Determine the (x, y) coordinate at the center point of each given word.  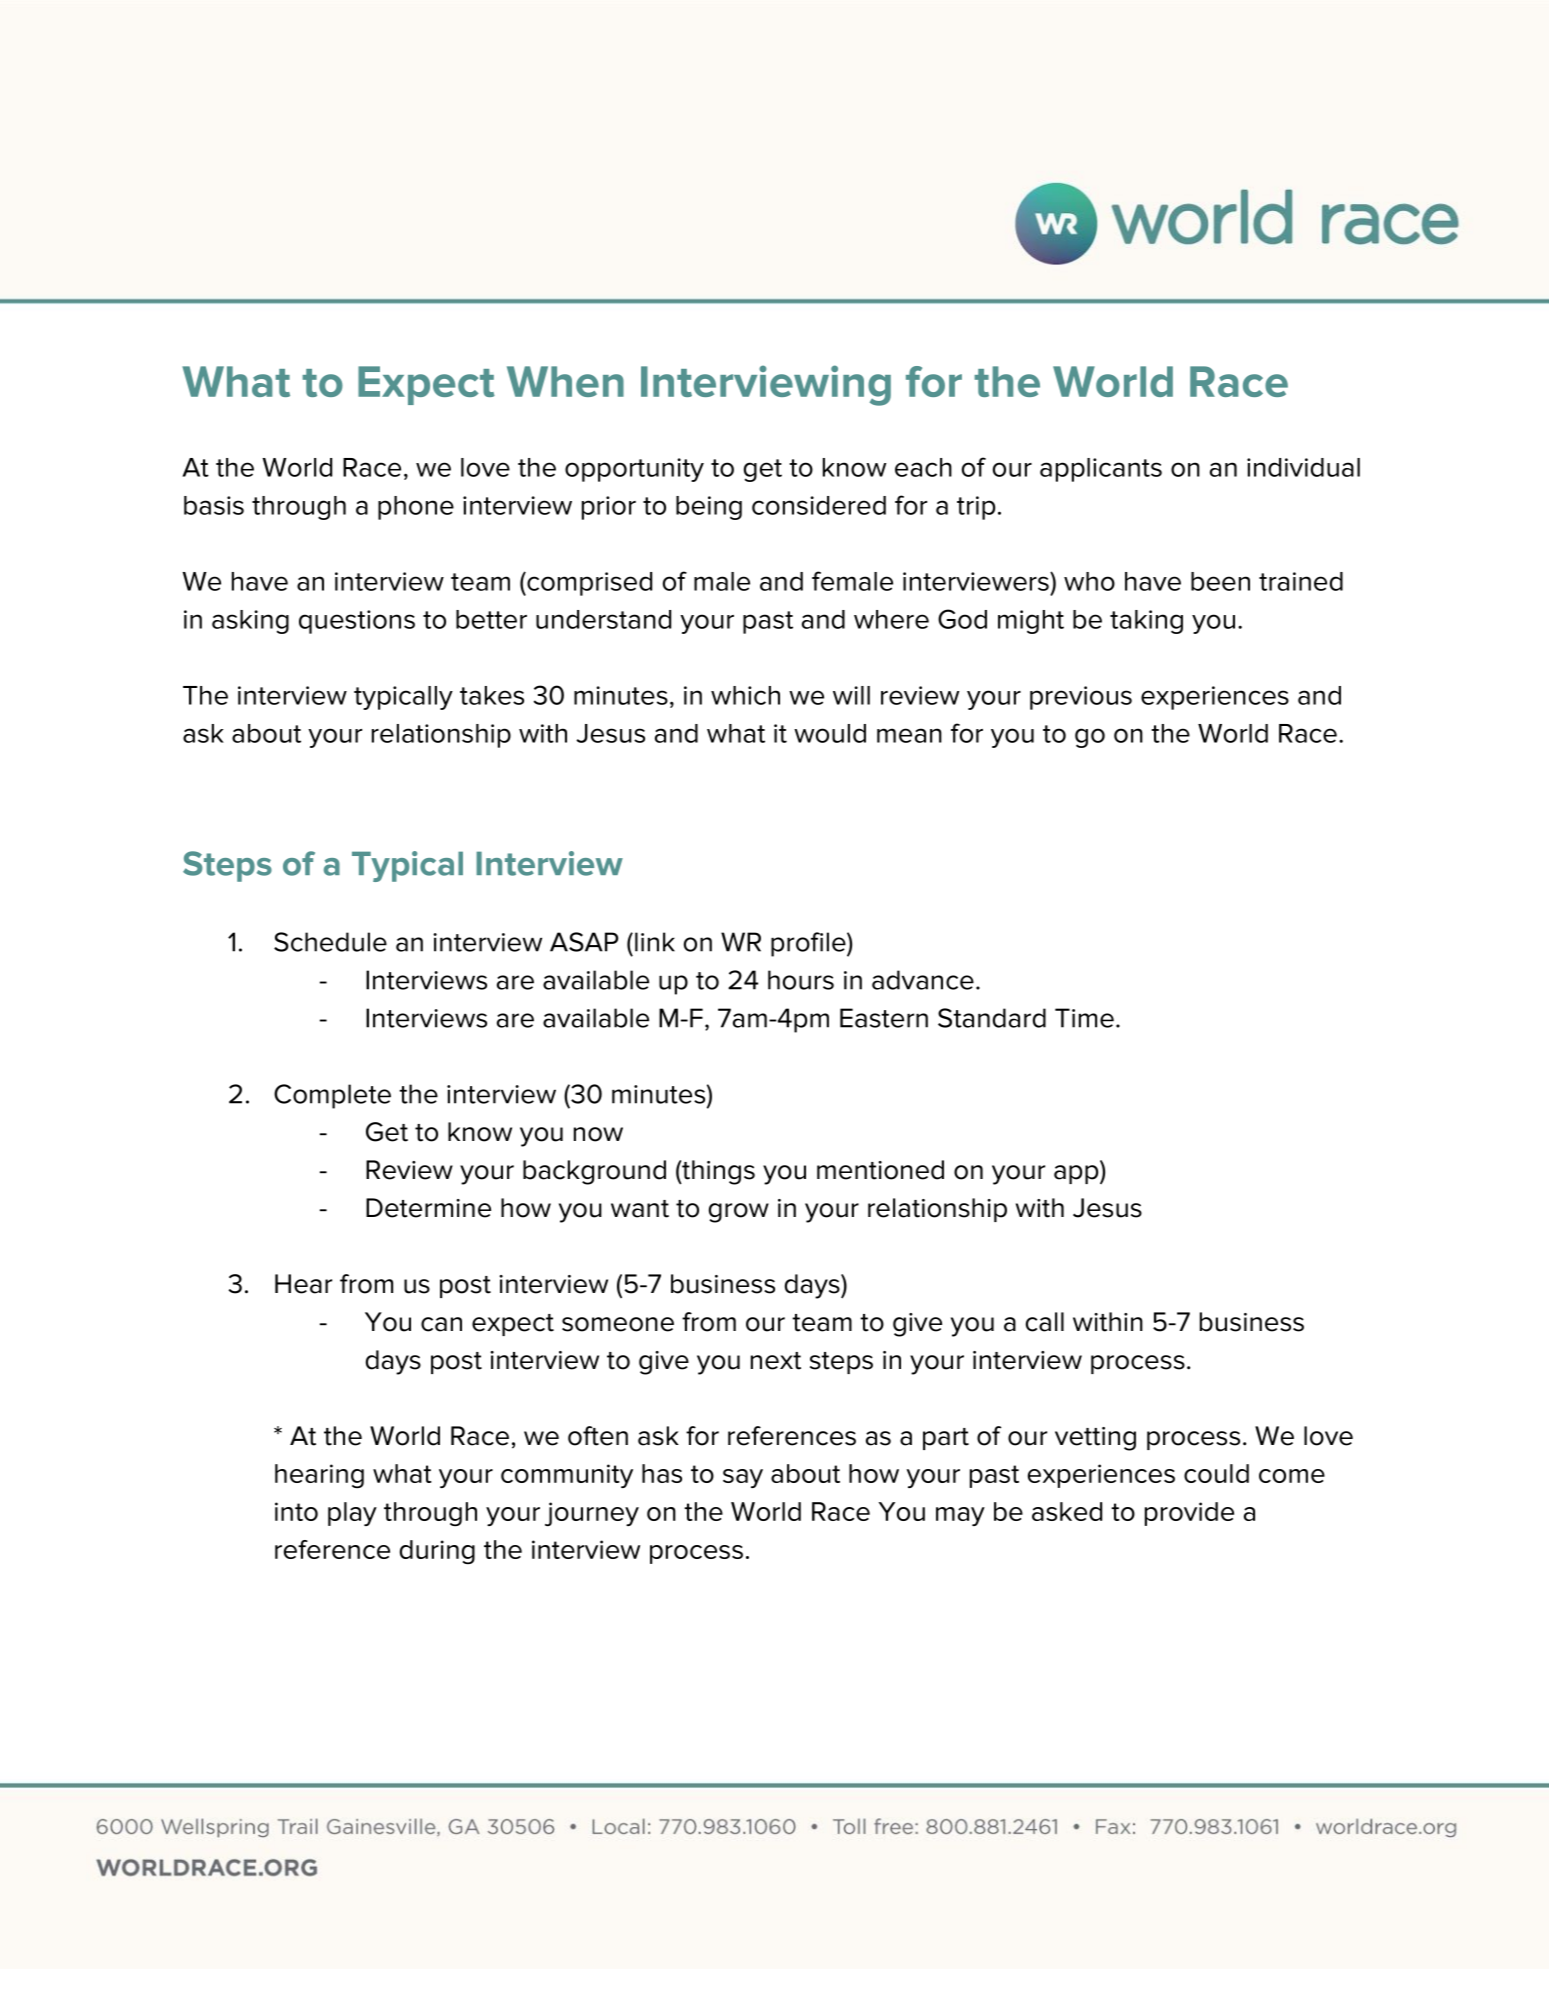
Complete (332, 1096)
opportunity (634, 470)
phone (416, 508)
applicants (1101, 470)
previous (1081, 698)
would (830, 733)
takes (492, 695)
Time (1084, 1018)
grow (739, 1213)
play (352, 1514)
